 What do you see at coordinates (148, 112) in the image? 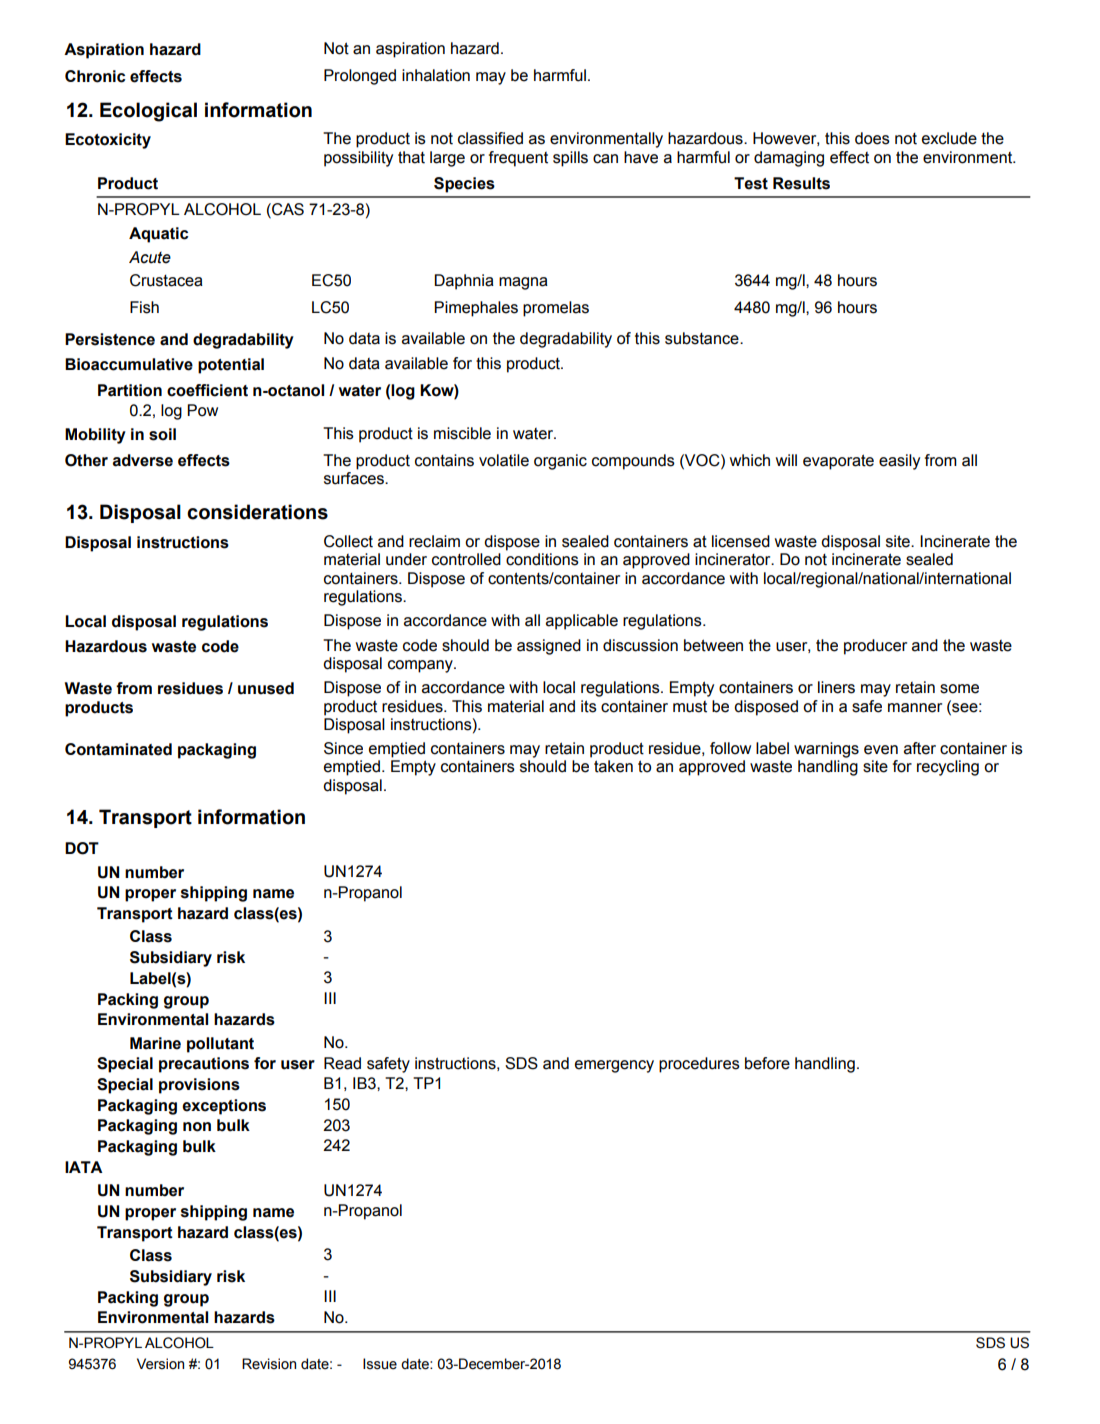
I see `Ecological` at bounding box center [148, 112].
